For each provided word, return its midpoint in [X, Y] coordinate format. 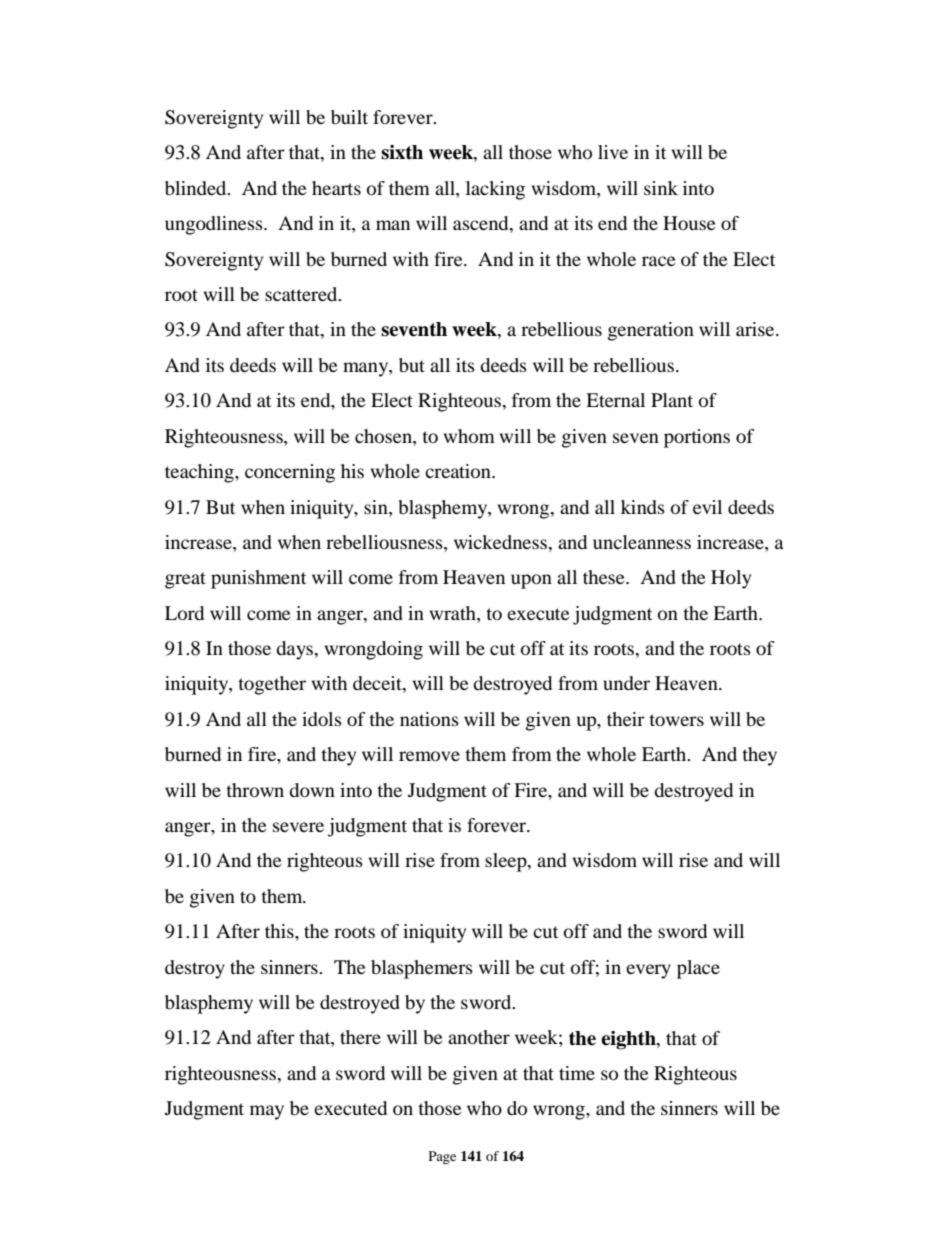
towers [676, 720]
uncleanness [642, 542]
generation [651, 331]
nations [429, 719]
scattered [302, 294]
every [648, 971]
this [280, 931]
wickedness [501, 542]
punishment [258, 579]
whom [469, 436]
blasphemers [422, 969]
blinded [197, 188]
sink [661, 188]
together [272, 685]
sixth [402, 152]
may [267, 1112]
